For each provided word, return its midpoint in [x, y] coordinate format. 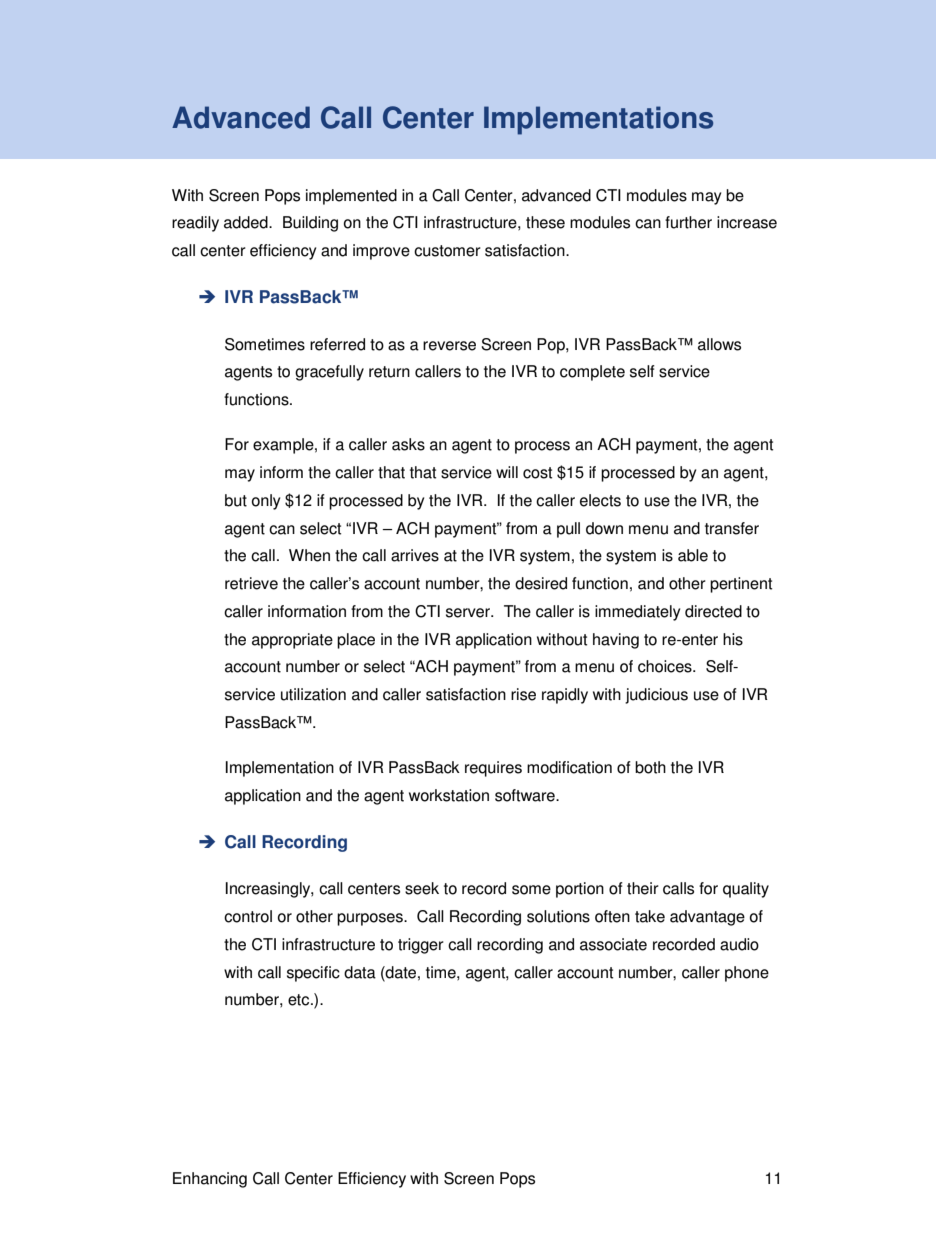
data [360, 972]
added [247, 222]
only [266, 502]
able [693, 555]
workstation [449, 795]
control [248, 916]
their [643, 888]
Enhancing [210, 1180]
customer [447, 251]
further [688, 222]
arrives [415, 555]
